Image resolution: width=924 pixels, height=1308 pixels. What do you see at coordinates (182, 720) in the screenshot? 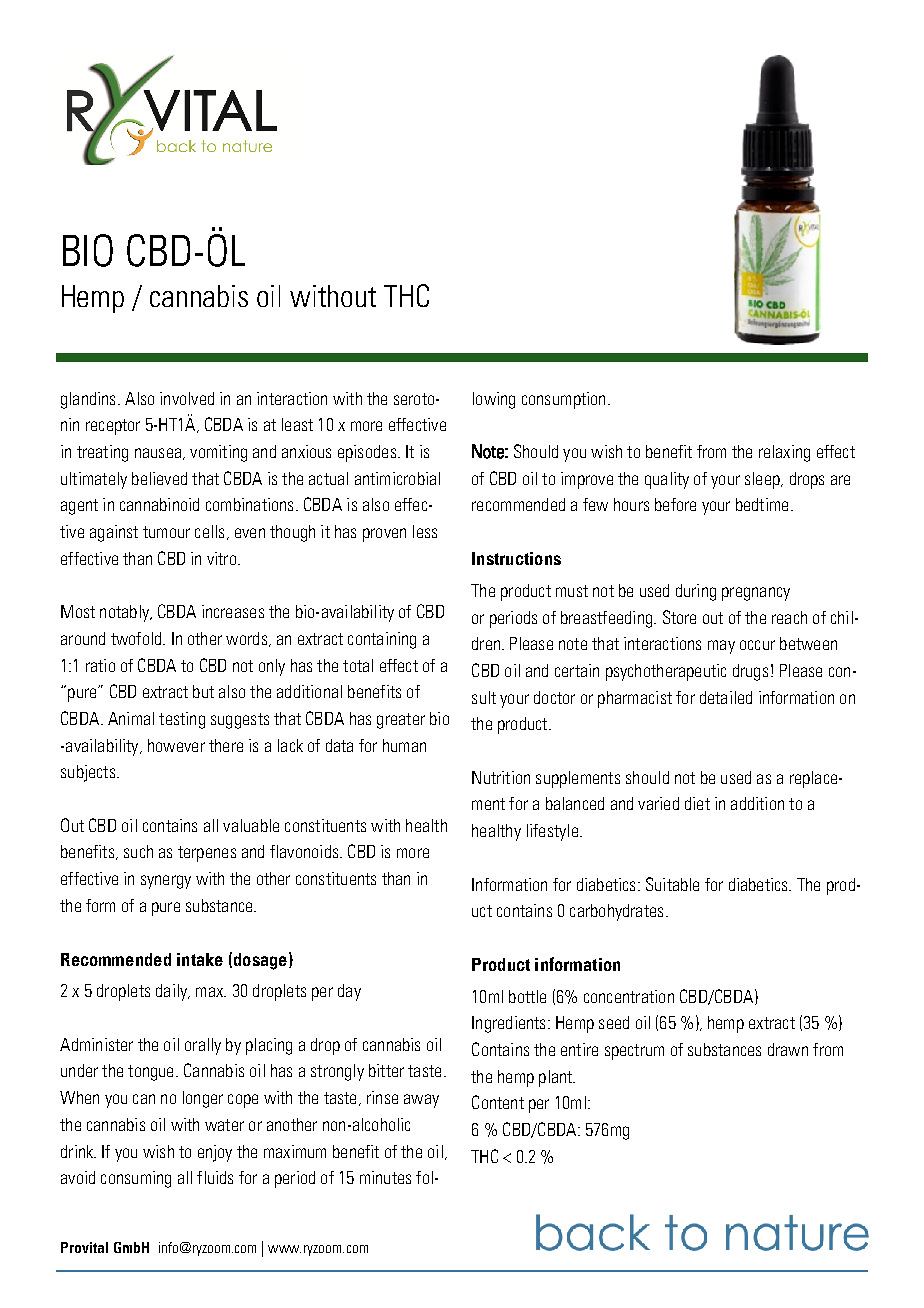
I see `testing` at bounding box center [182, 720].
